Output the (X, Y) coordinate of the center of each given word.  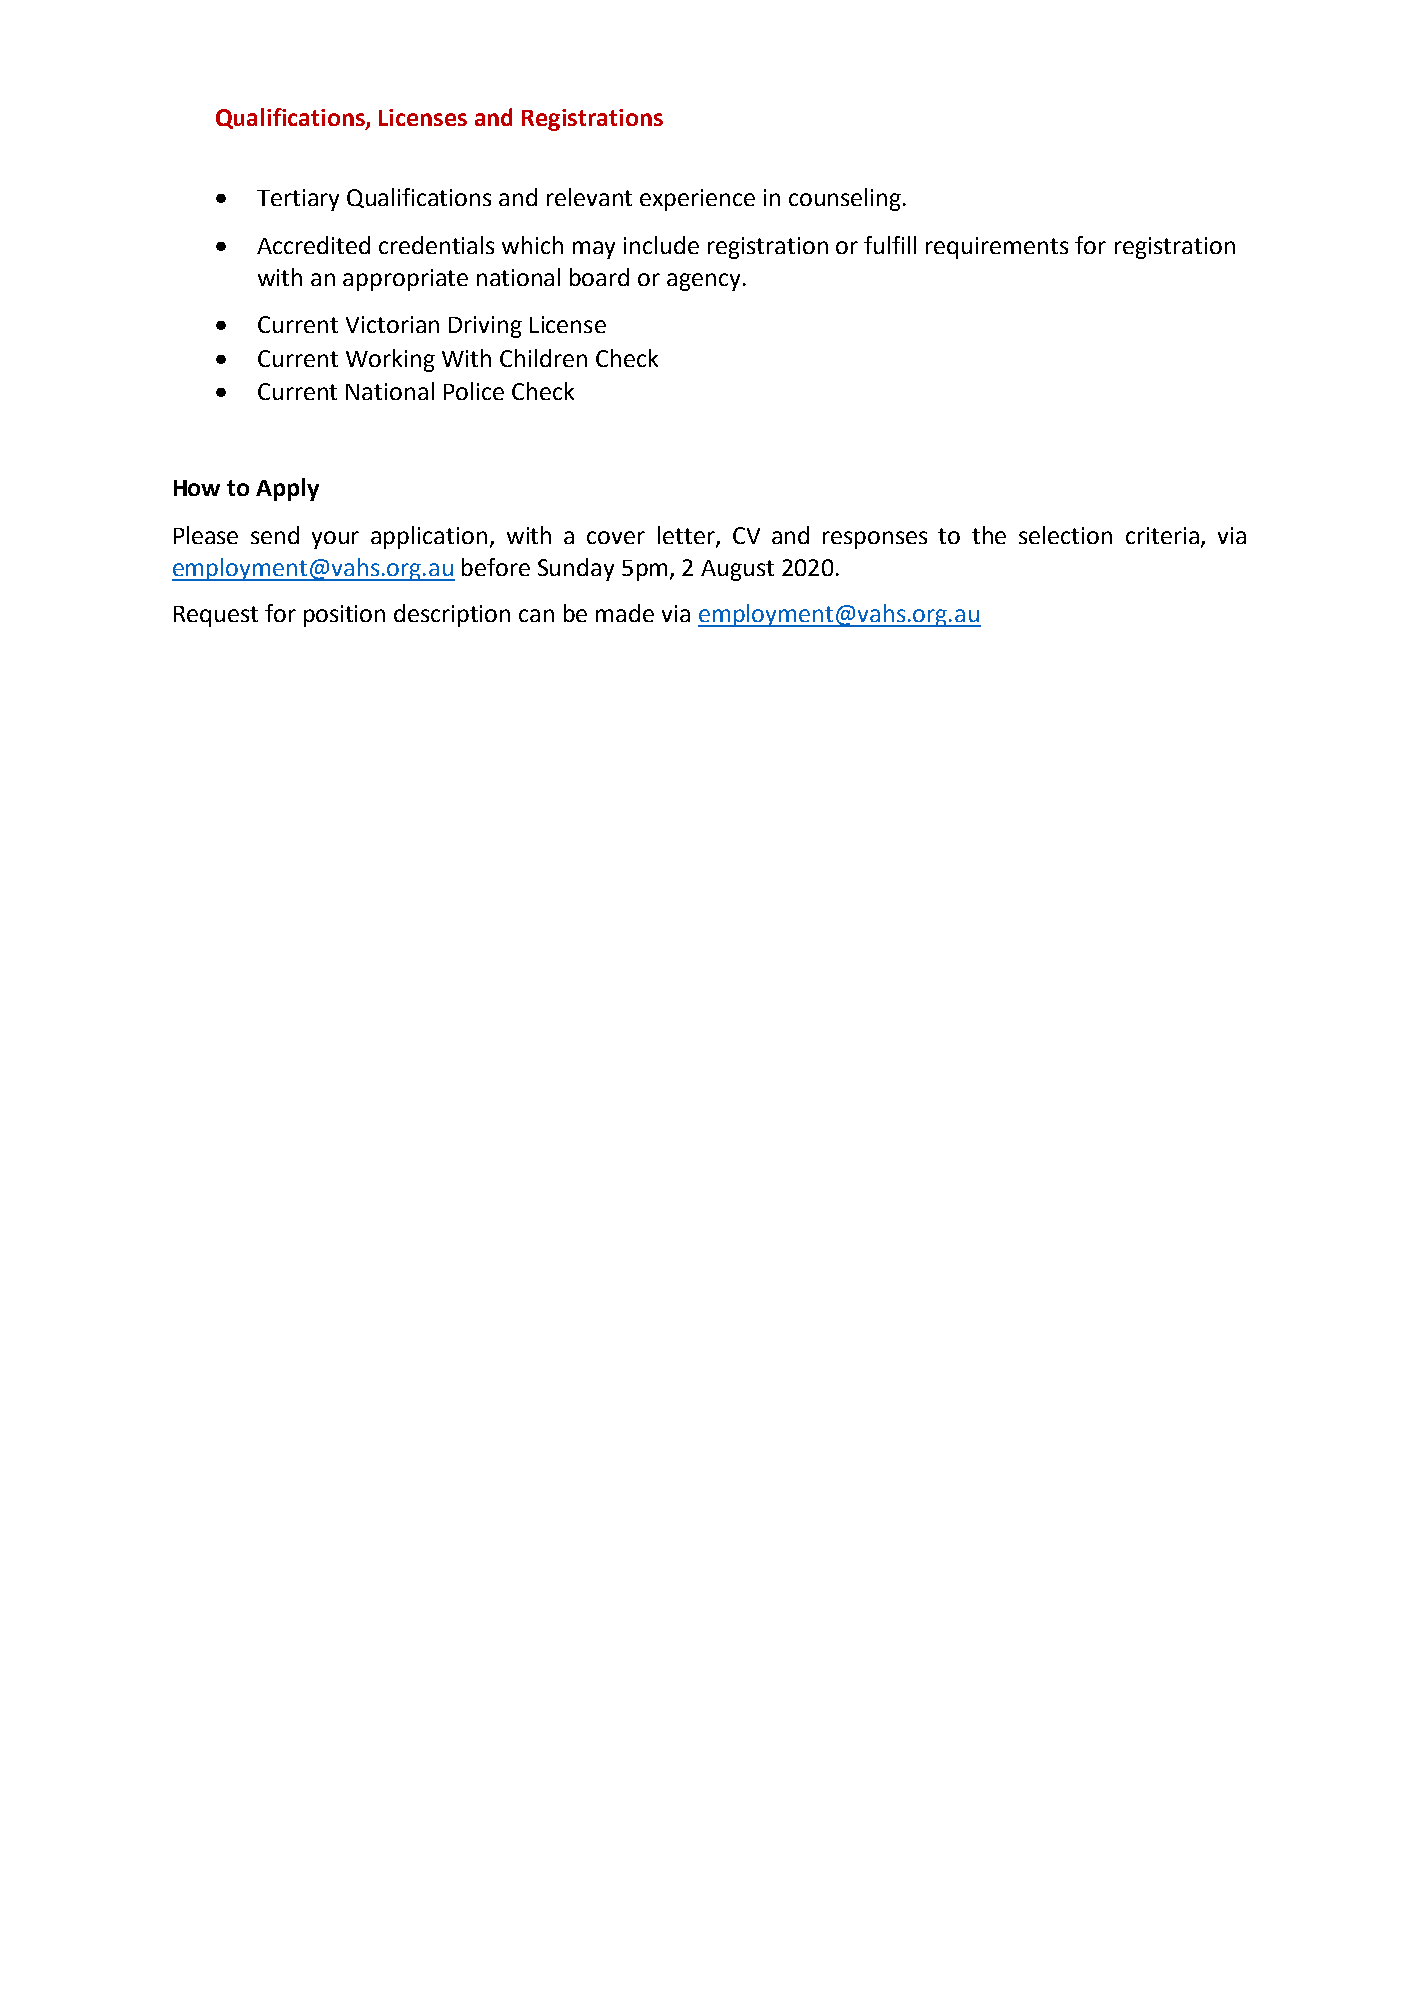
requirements (997, 248)
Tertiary (298, 200)
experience (697, 200)
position (344, 616)
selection (1065, 535)
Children (543, 358)
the (989, 535)
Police (474, 391)
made (625, 613)
